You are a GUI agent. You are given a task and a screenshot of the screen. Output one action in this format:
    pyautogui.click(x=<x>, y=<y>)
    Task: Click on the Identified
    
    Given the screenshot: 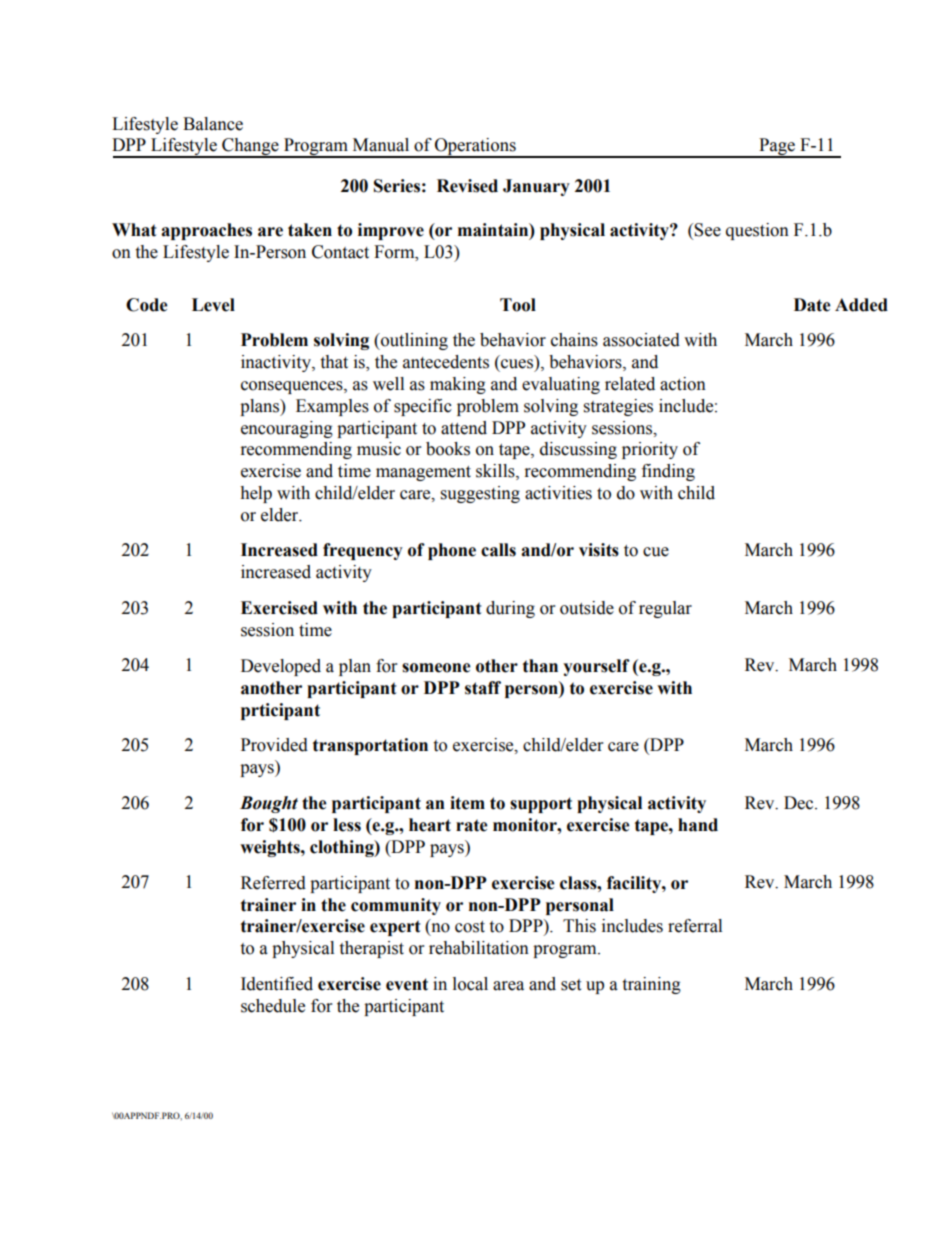 What is the action you would take?
    pyautogui.click(x=277, y=984)
